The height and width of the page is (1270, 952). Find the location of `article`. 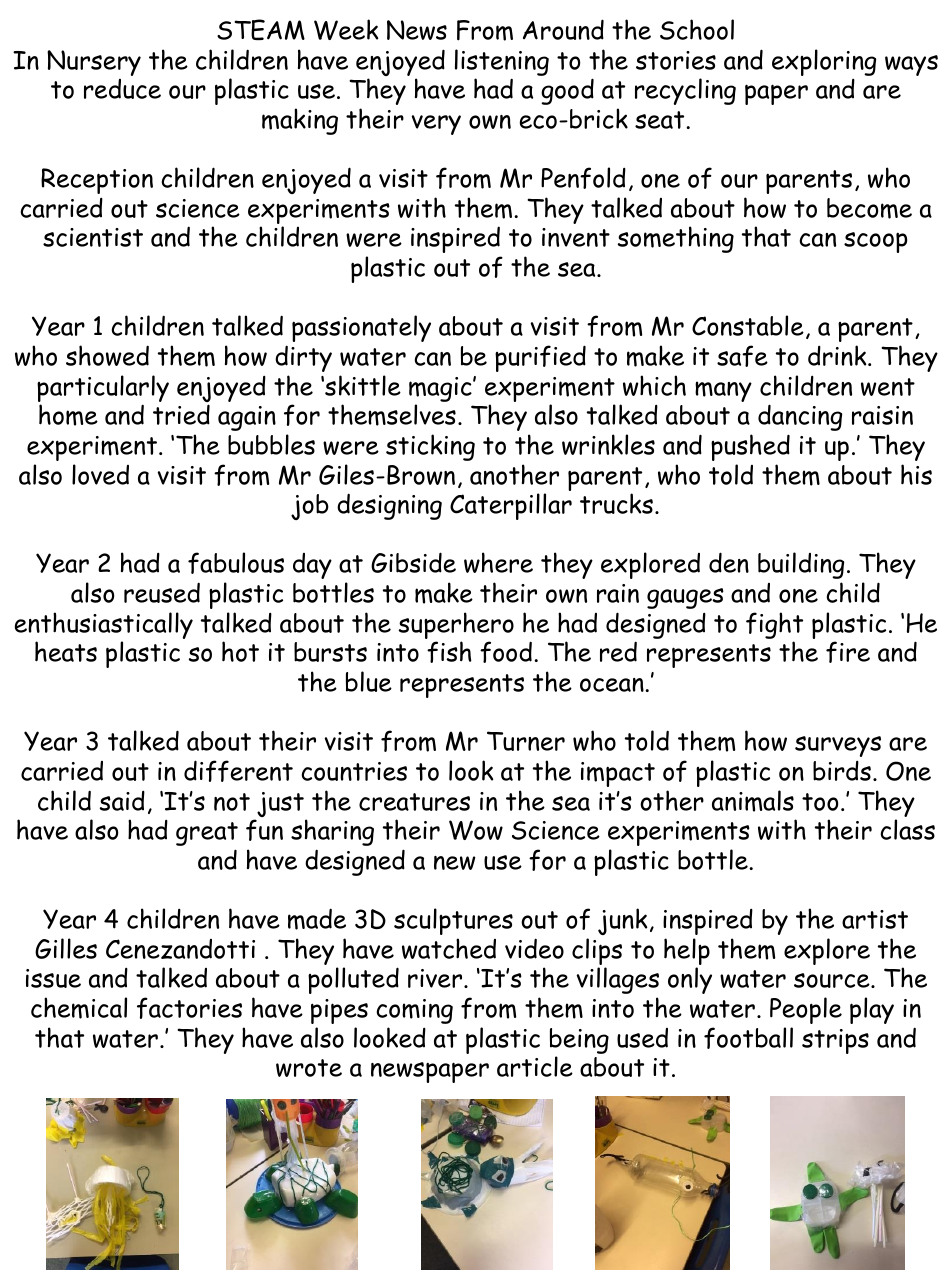

article is located at coordinates (535, 1066).
